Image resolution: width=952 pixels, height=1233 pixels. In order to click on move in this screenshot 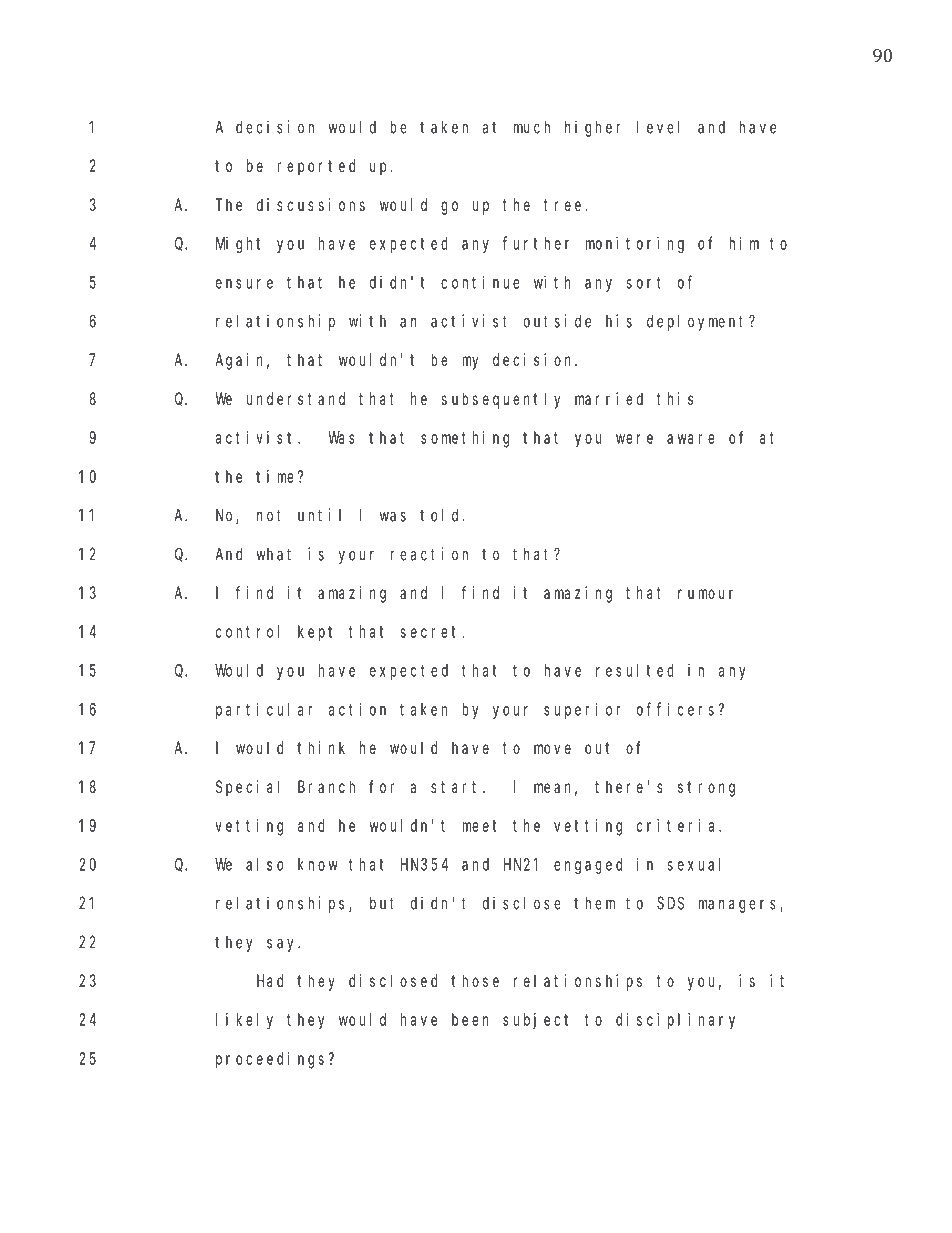, I will do `click(552, 749)`.
